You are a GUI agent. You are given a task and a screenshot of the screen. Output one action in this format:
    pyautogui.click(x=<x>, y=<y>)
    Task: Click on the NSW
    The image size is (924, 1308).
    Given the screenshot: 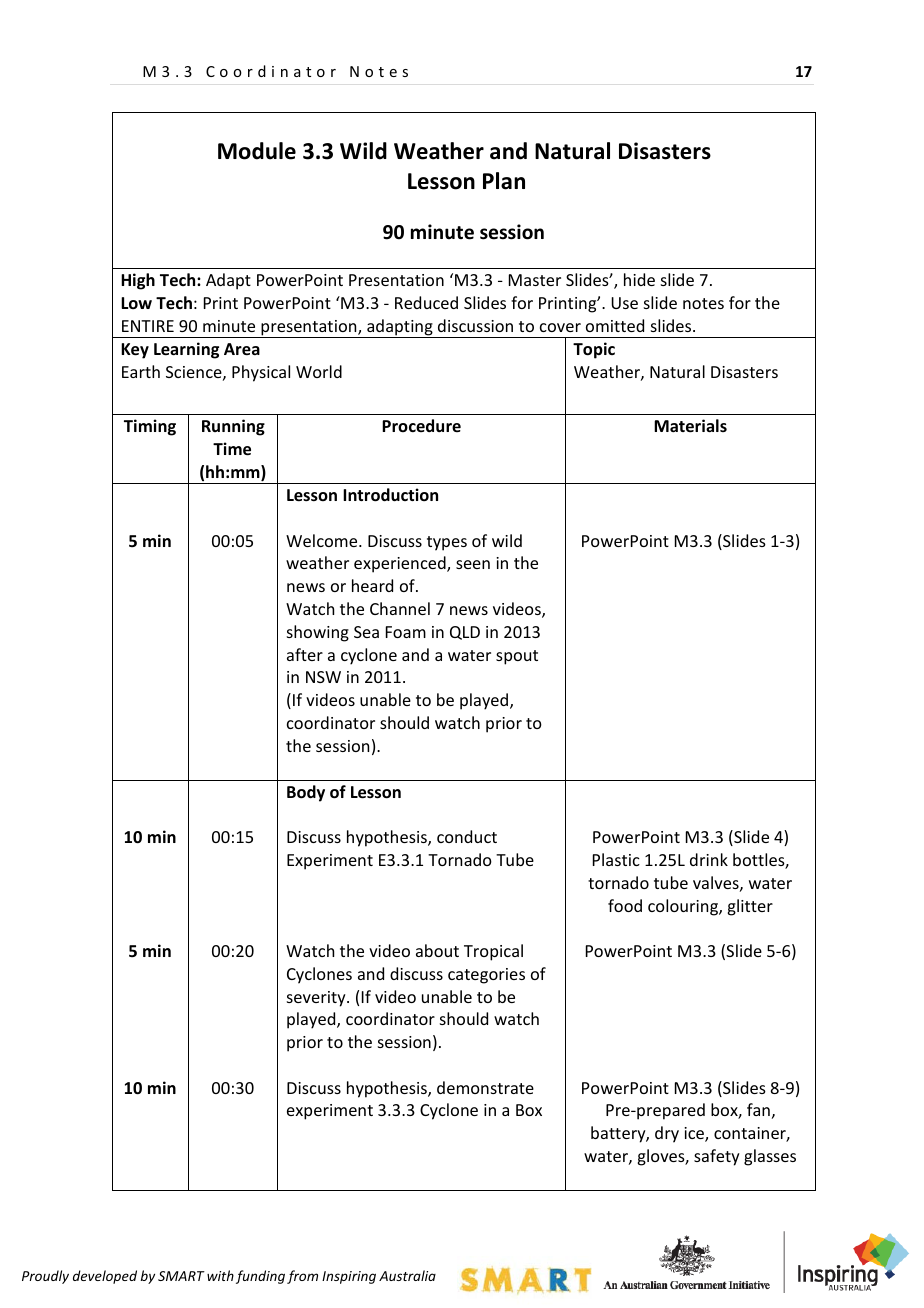 What is the action you would take?
    pyautogui.click(x=323, y=677)
